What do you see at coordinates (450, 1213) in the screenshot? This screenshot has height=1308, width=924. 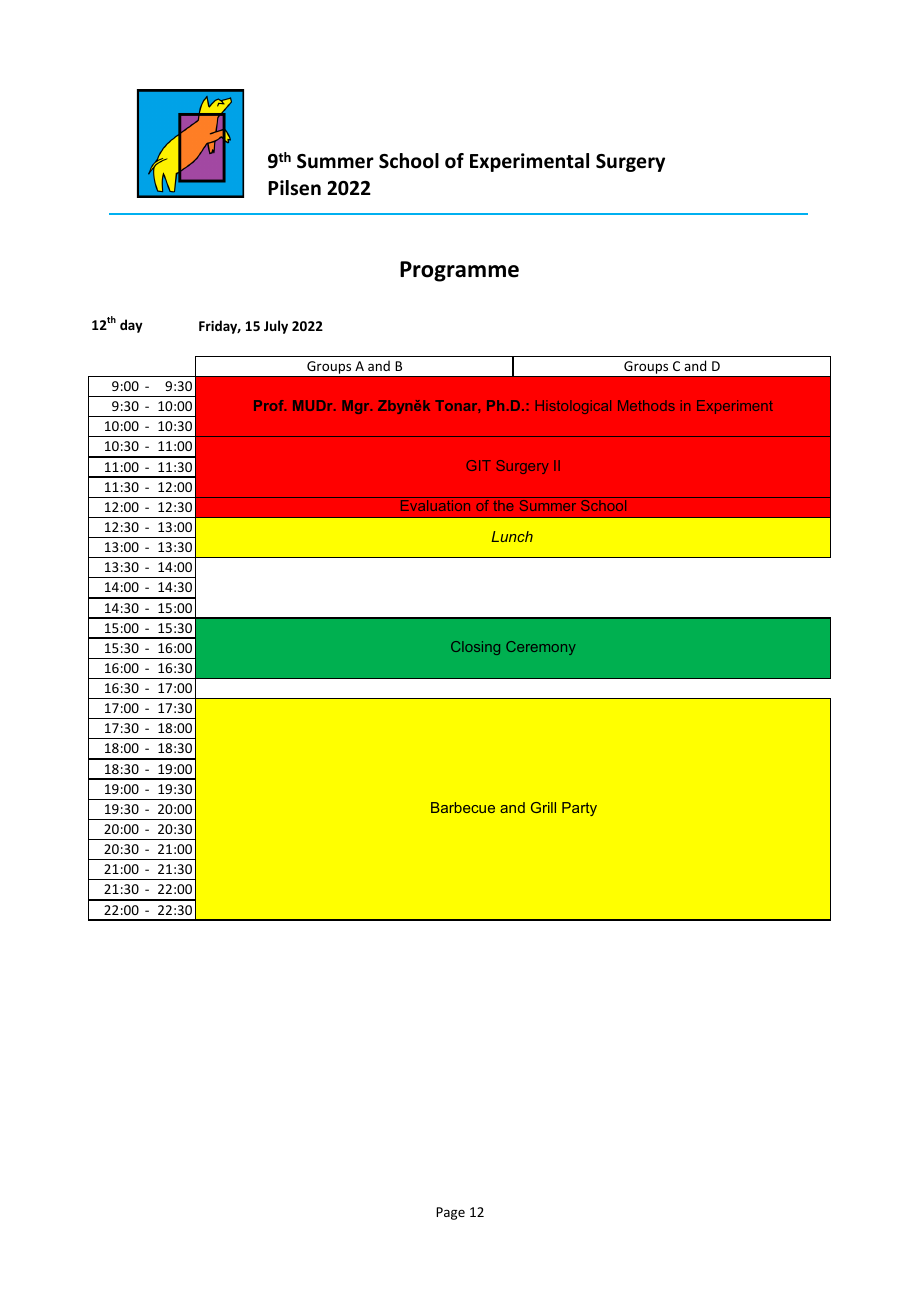 I see `Page` at bounding box center [450, 1213].
